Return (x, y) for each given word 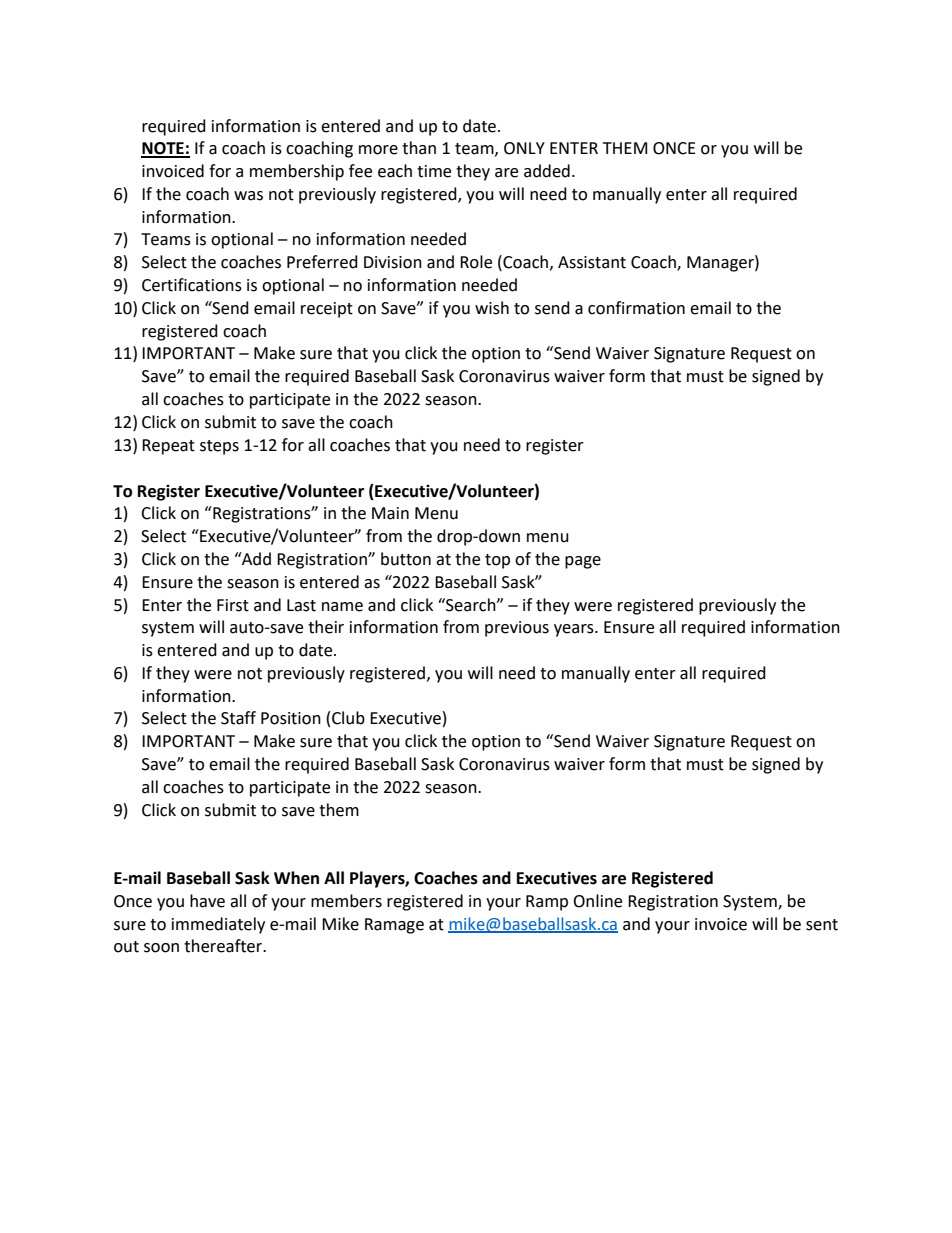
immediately (218, 925)
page (583, 562)
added (547, 171)
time (434, 171)
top (497, 561)
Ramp (547, 903)
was (248, 196)
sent (822, 925)
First (233, 605)
